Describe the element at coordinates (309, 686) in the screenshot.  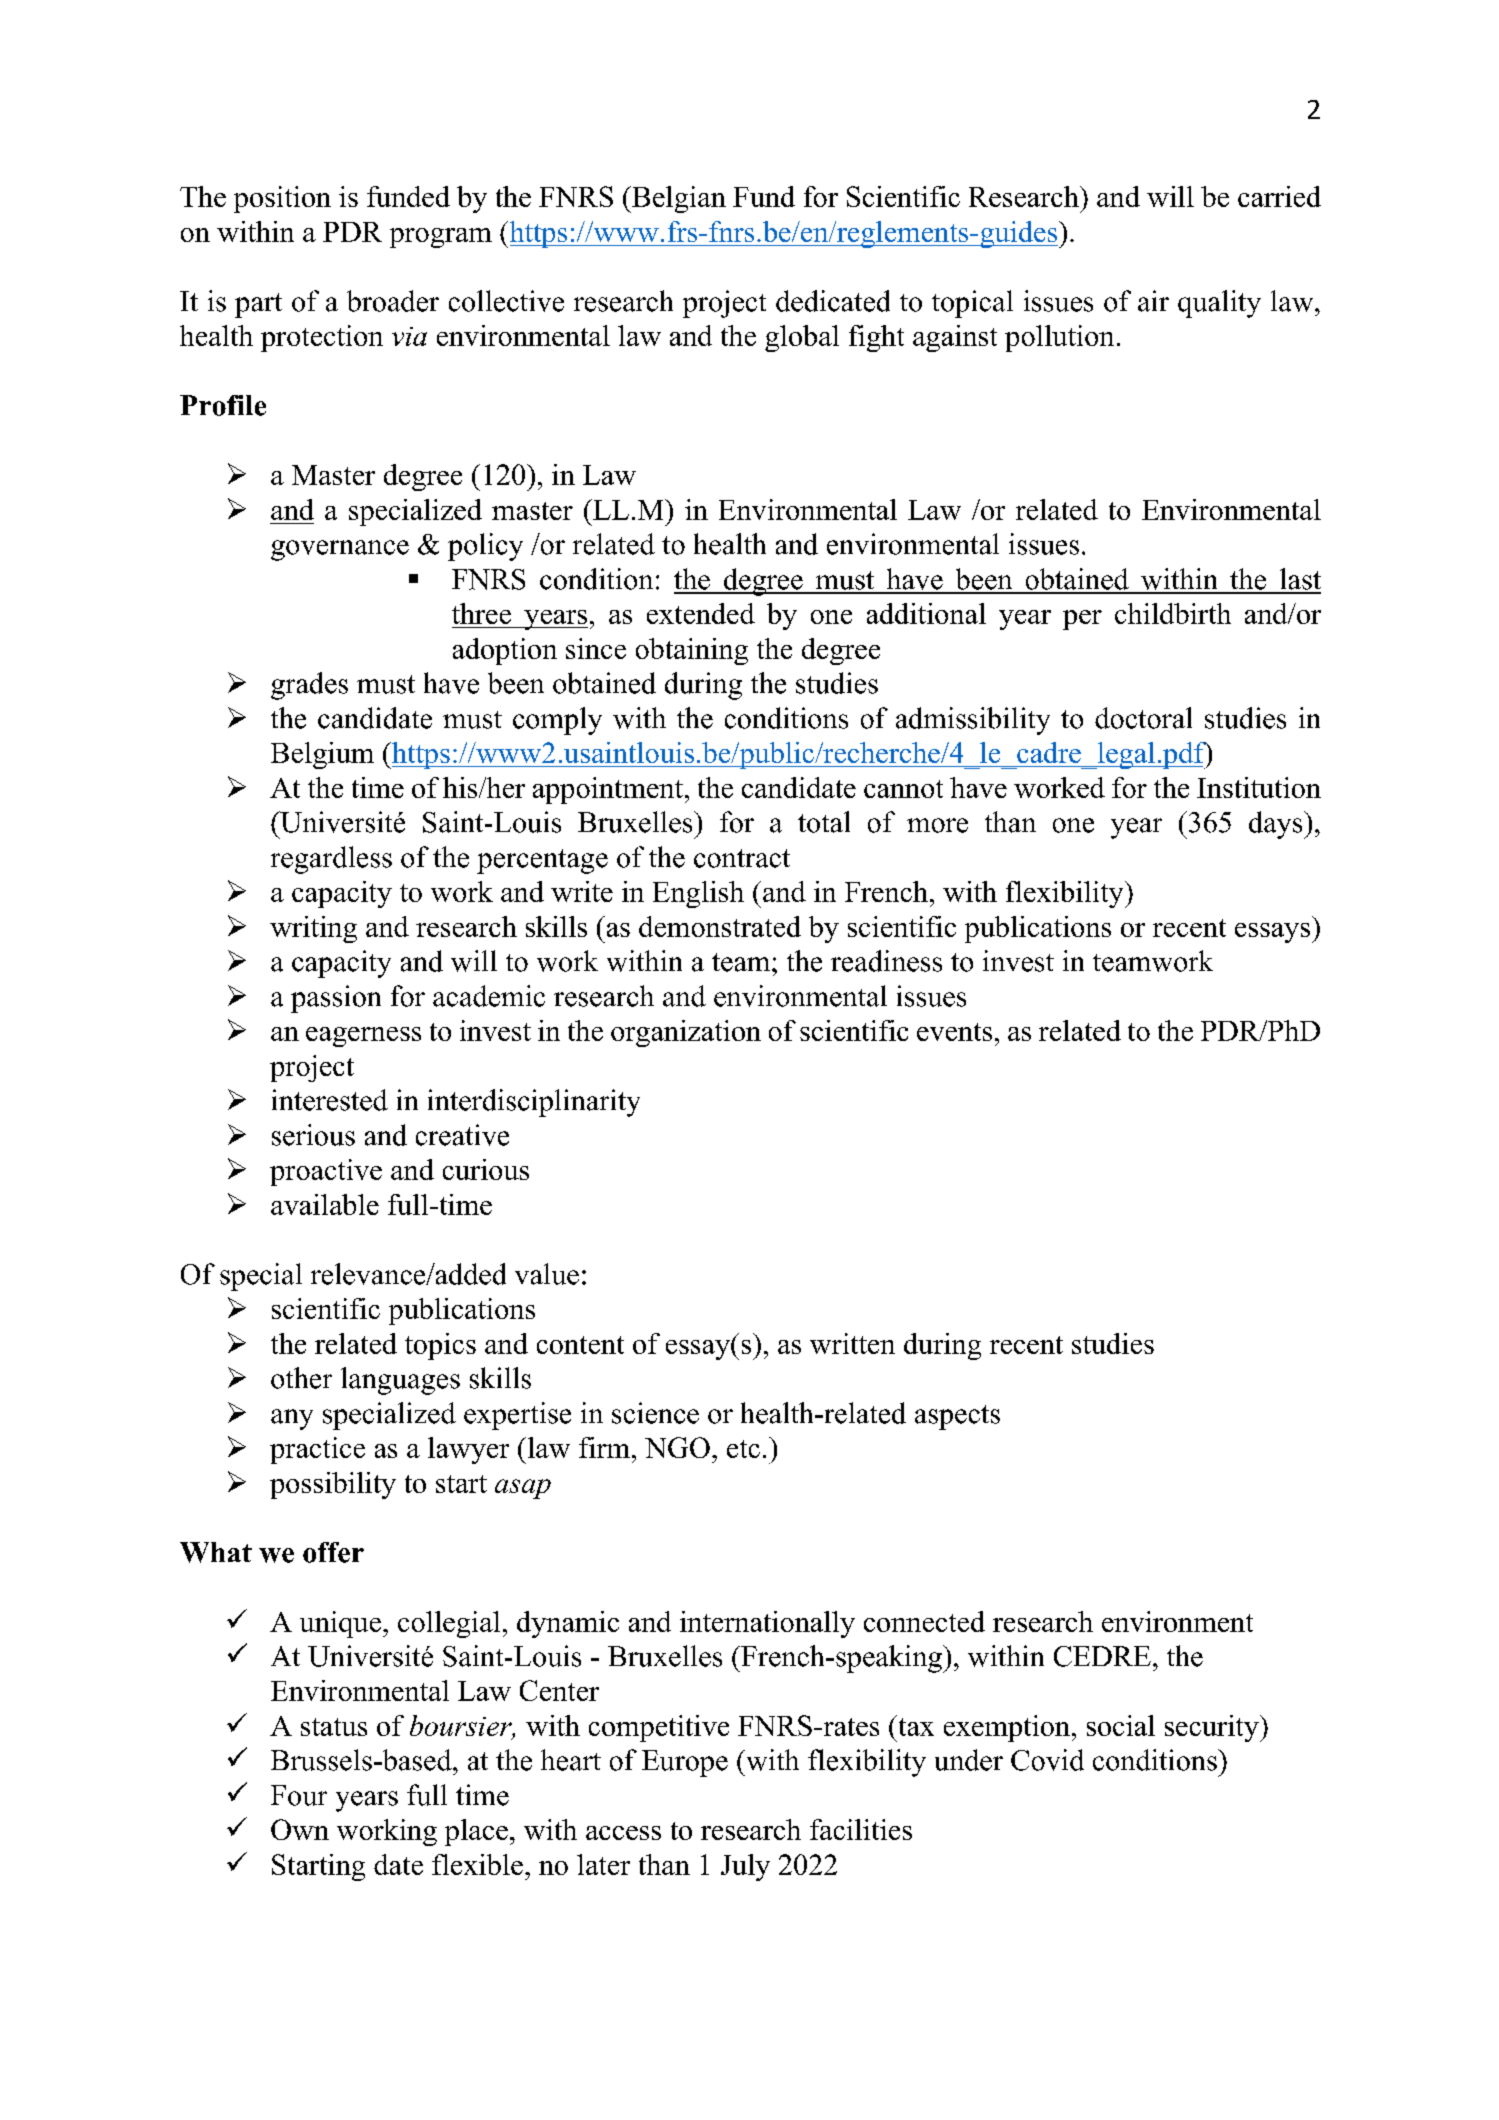
I see `grades` at that location.
